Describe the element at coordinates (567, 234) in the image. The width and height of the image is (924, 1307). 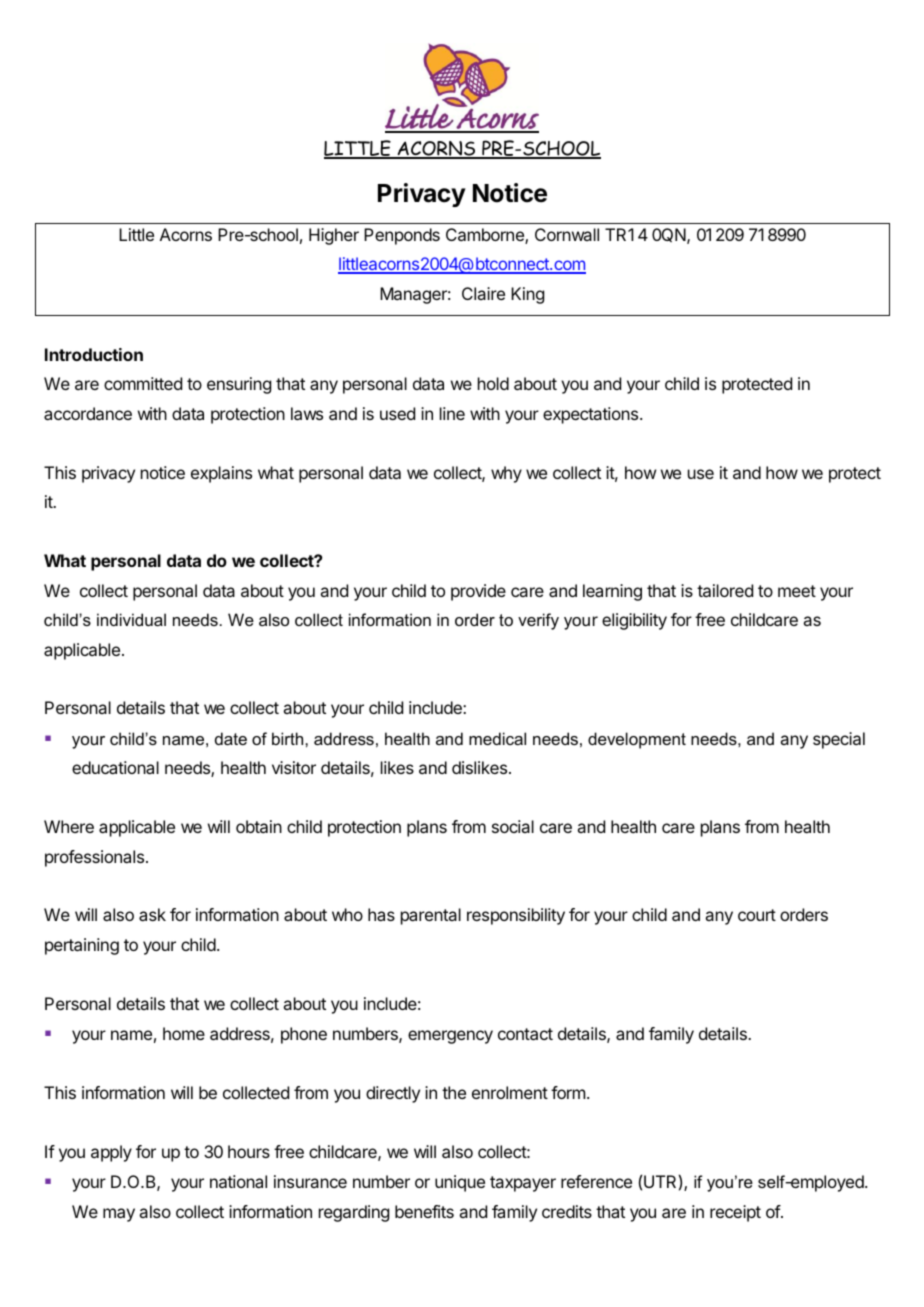
I see `Cornwall` at that location.
